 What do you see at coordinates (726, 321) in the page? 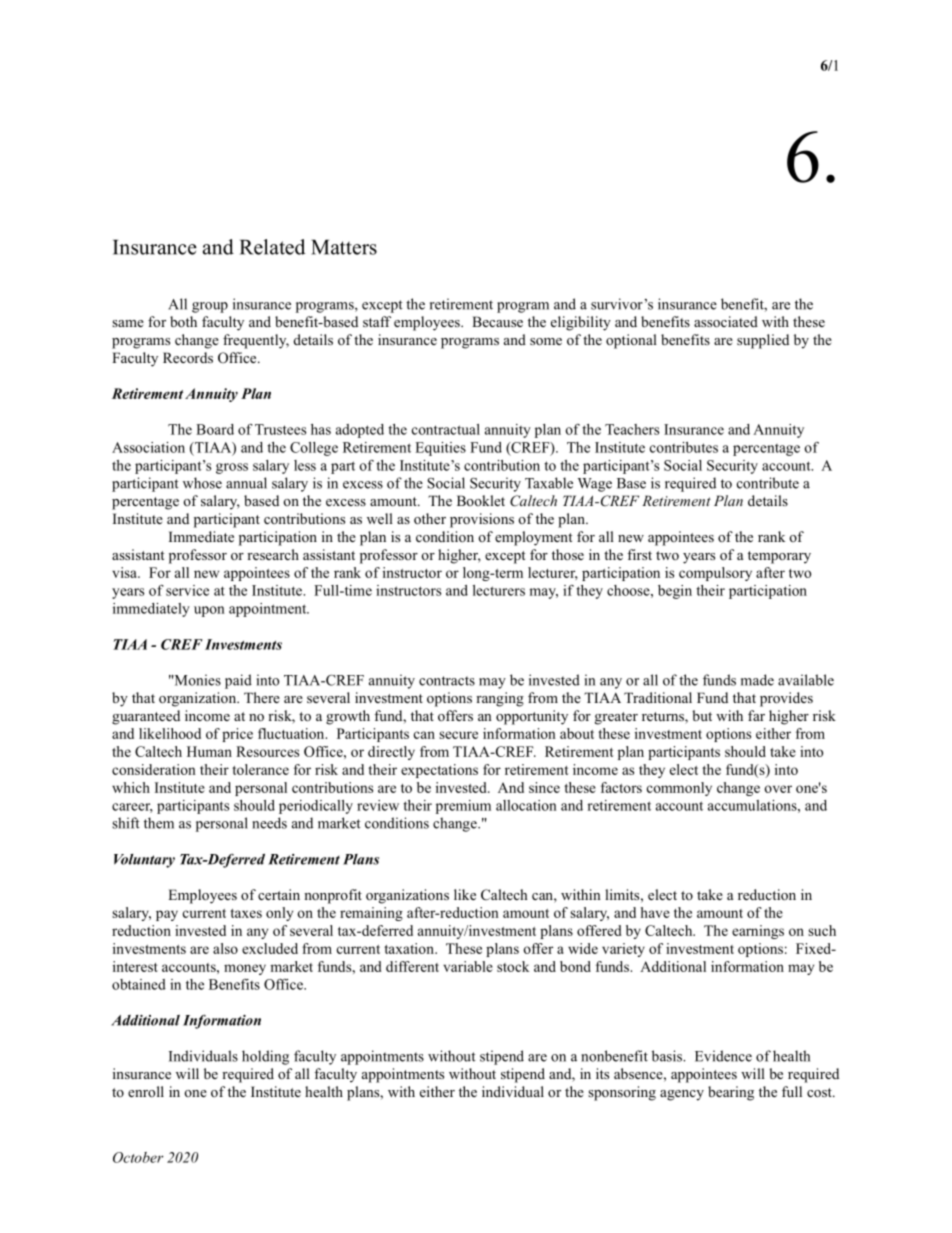
I see `associated` at bounding box center [726, 321].
